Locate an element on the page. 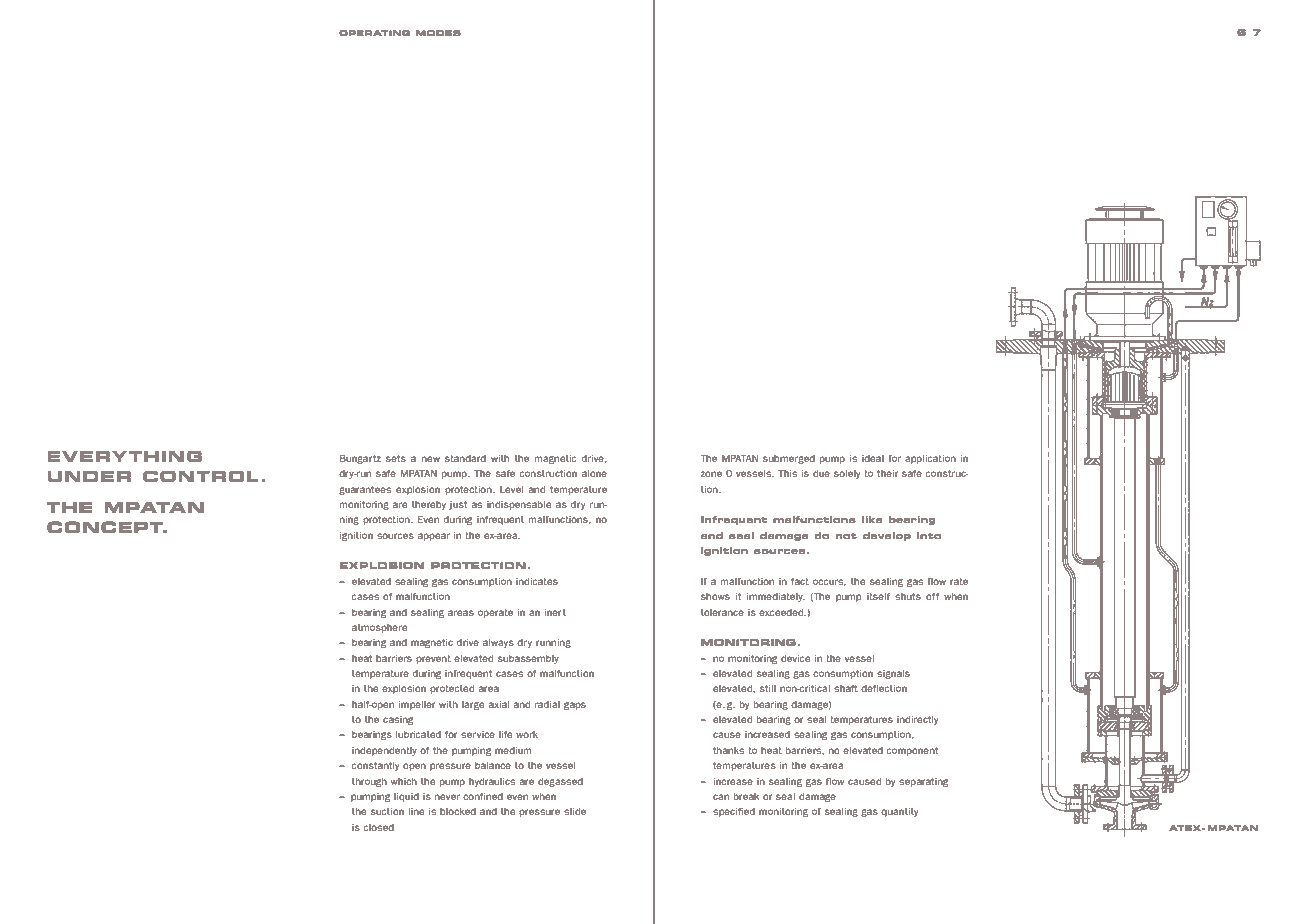 This page has height=924, width=1308. EVERYTHING is located at coordinates (124, 456).
